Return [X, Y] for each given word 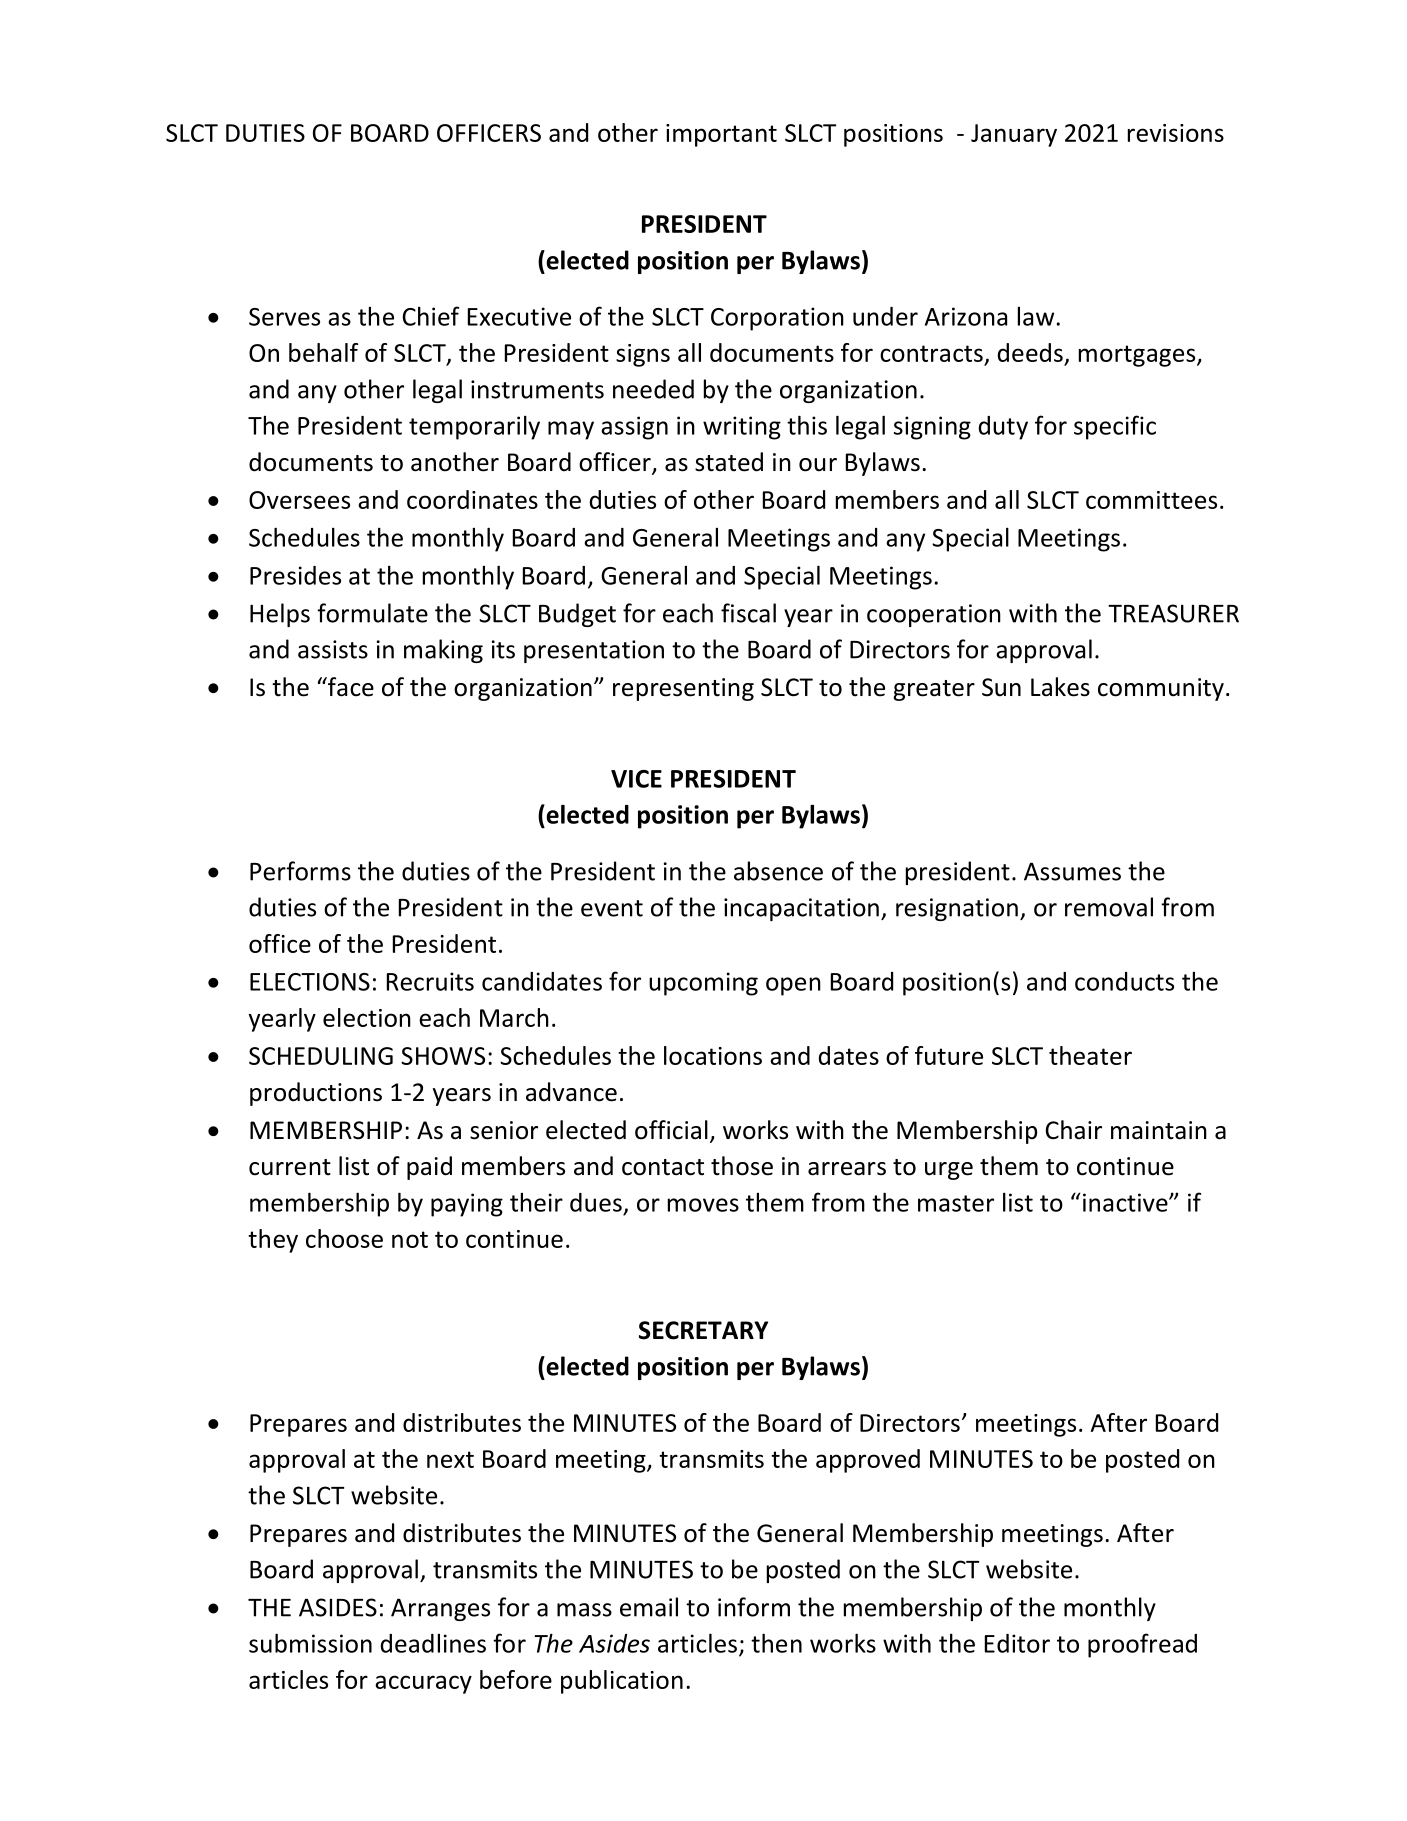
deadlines [433, 1643]
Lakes [1060, 687]
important [721, 135]
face [350, 687]
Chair [1074, 1129]
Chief [431, 316]
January [1014, 135]
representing [683, 689]
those [742, 1166]
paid [429, 1168]
